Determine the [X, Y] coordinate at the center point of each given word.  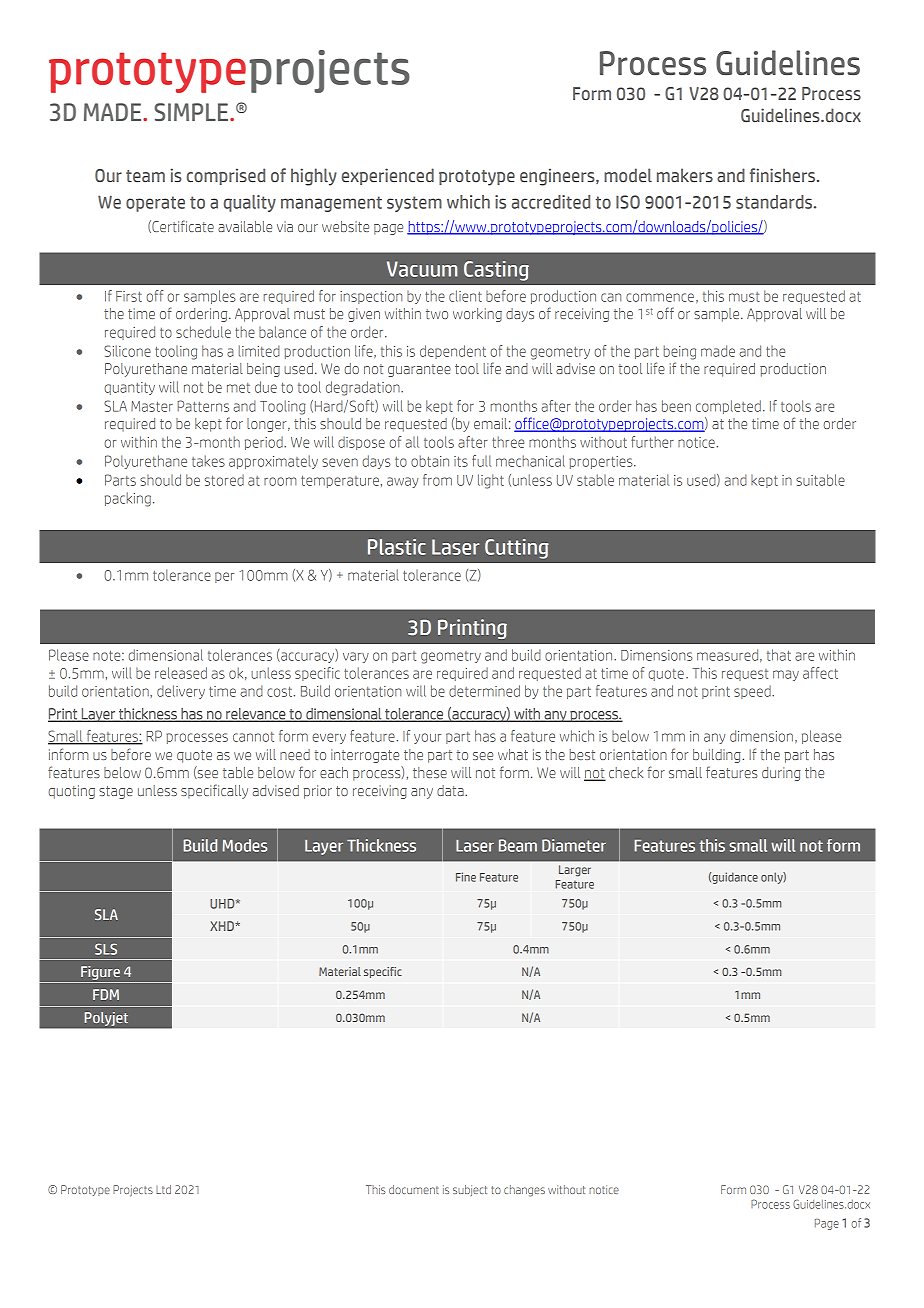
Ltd [163, 1189]
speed [753, 692]
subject [470, 1190]
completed [728, 407]
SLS [106, 949]
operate [155, 204]
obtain [430, 461]
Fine [466, 877]
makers [685, 175]
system [414, 204]
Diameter [574, 845]
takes [208, 461]
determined [484, 691]
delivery [181, 692]
